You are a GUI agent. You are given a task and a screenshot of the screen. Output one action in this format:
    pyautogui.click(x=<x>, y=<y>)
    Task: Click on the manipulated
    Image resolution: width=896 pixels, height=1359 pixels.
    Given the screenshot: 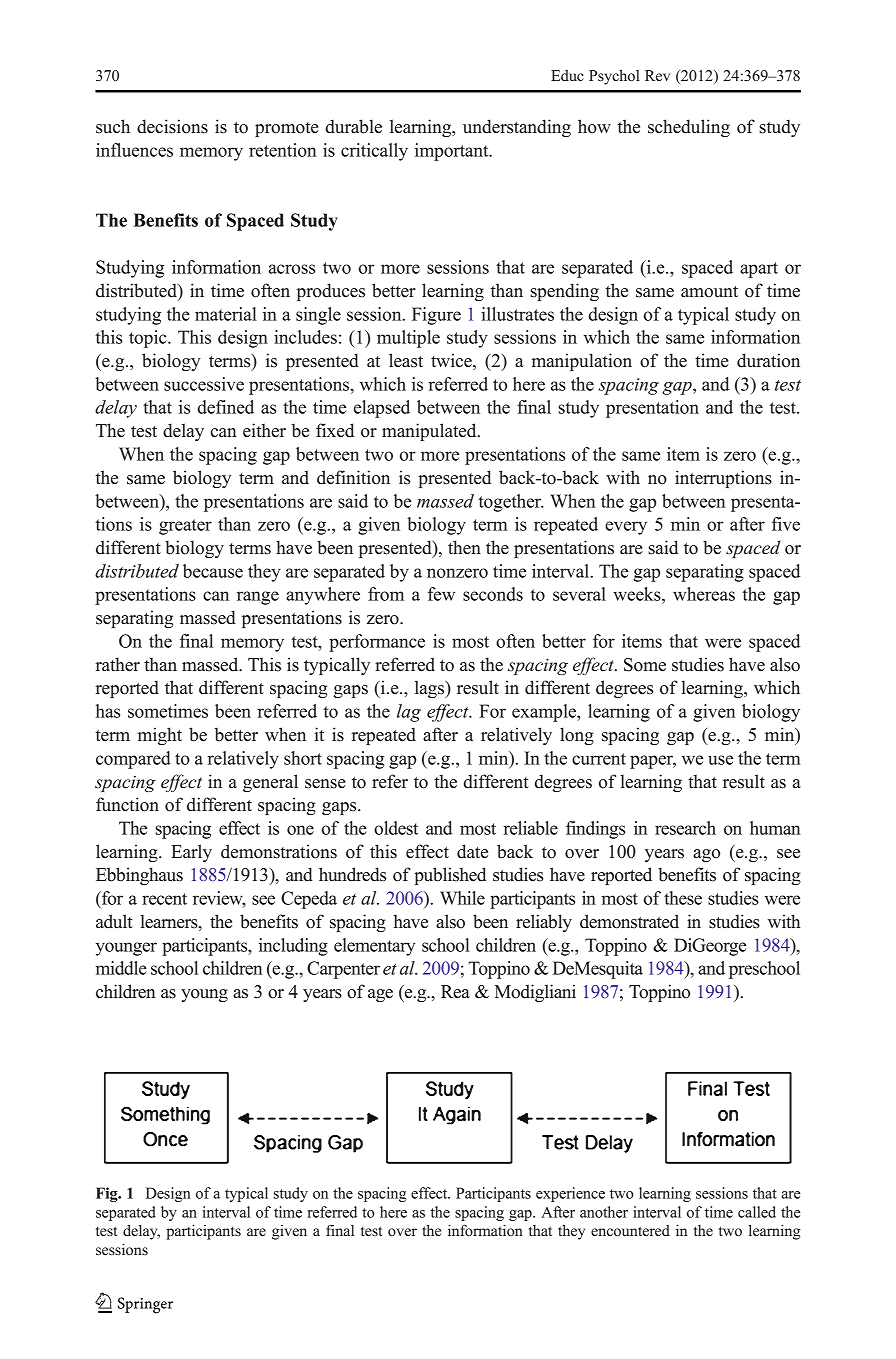 What is the action you would take?
    pyautogui.click(x=430, y=432)
